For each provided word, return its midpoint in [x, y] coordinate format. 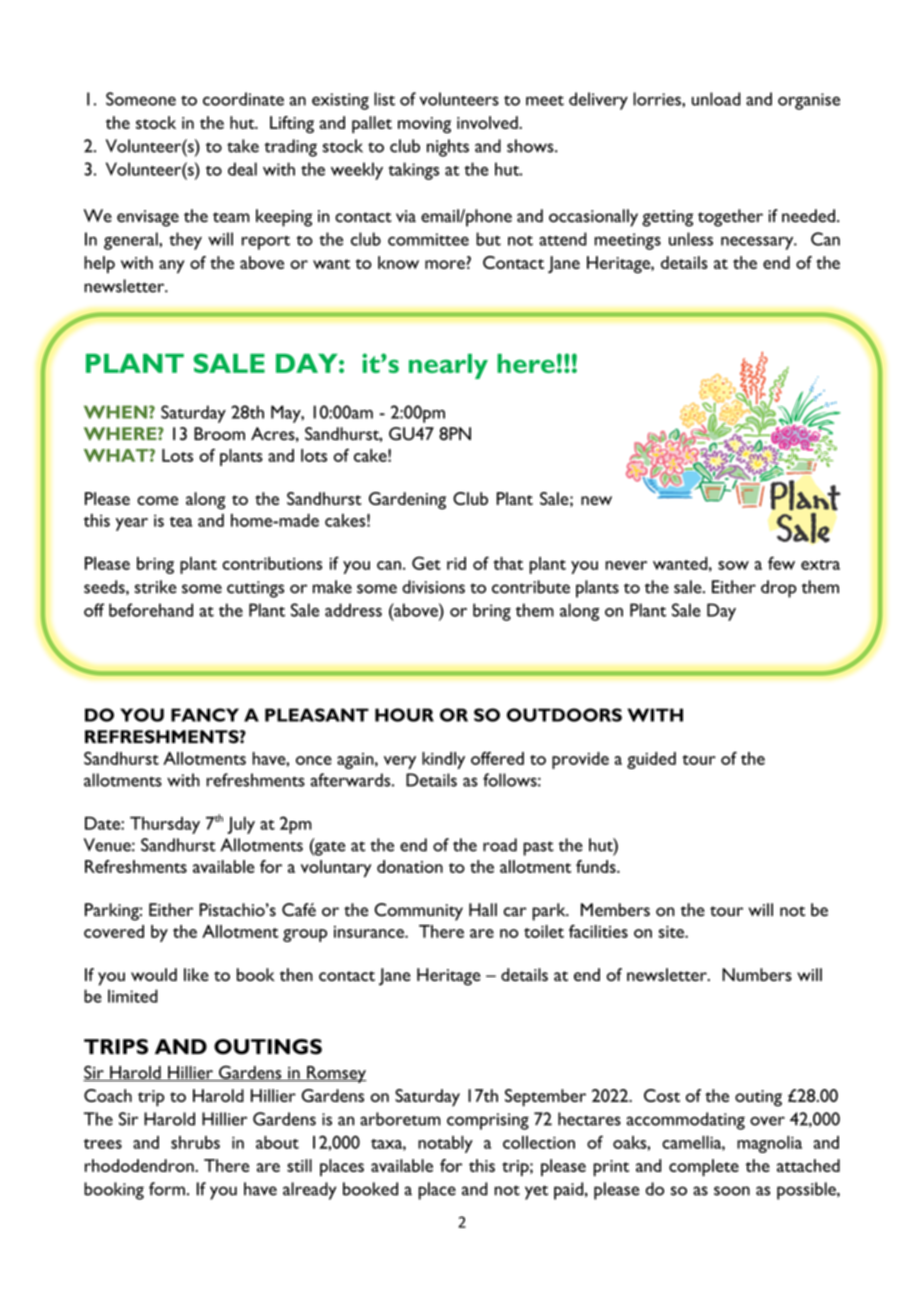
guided [651, 760]
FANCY [205, 715]
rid [456, 563]
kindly [443, 760]
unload [716, 99]
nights [448, 148]
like [196, 974]
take [243, 146]
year [132, 524]
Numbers [757, 974]
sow [733, 565]
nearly [448, 366]
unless [691, 239]
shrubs [195, 1142]
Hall [483, 910]
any [172, 267]
